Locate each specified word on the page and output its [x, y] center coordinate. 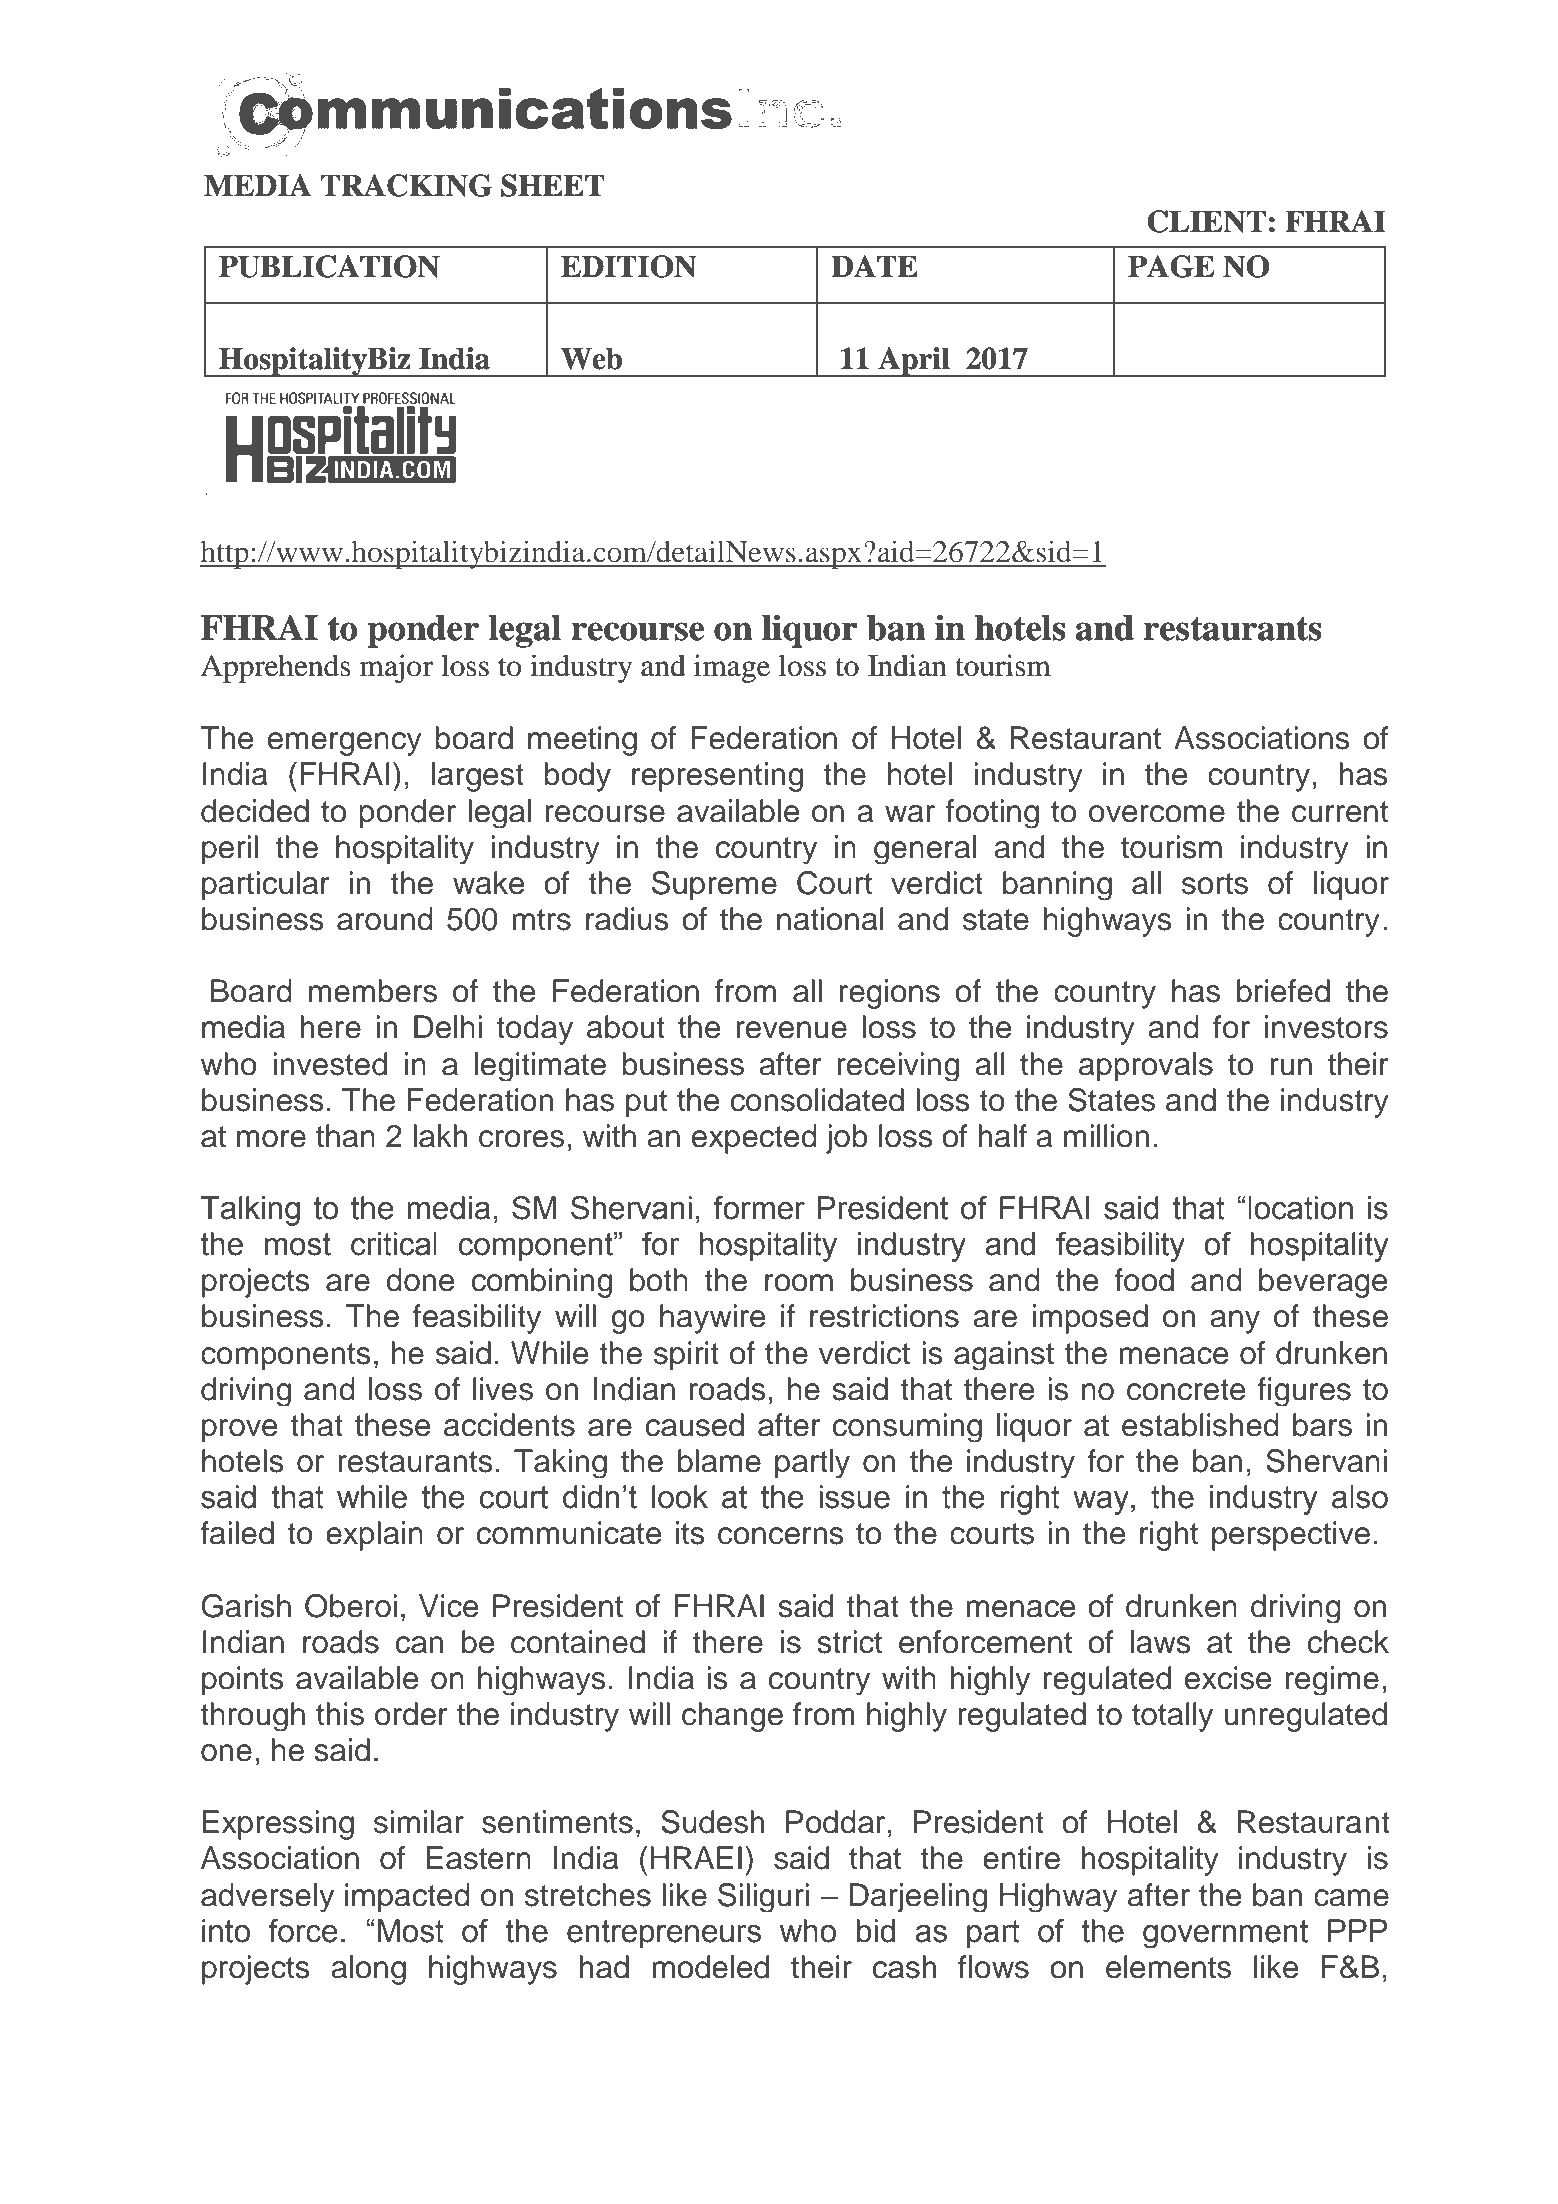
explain [374, 1536]
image [732, 668]
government [1225, 1934]
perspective [1291, 1536]
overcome [1157, 814]
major [397, 668]
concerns [781, 1536]
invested [330, 1064]
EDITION [628, 266]
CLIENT [1206, 221]
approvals [1146, 1066]
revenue [791, 1030]
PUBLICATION [329, 266]
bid [876, 1931]
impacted [407, 1897]
